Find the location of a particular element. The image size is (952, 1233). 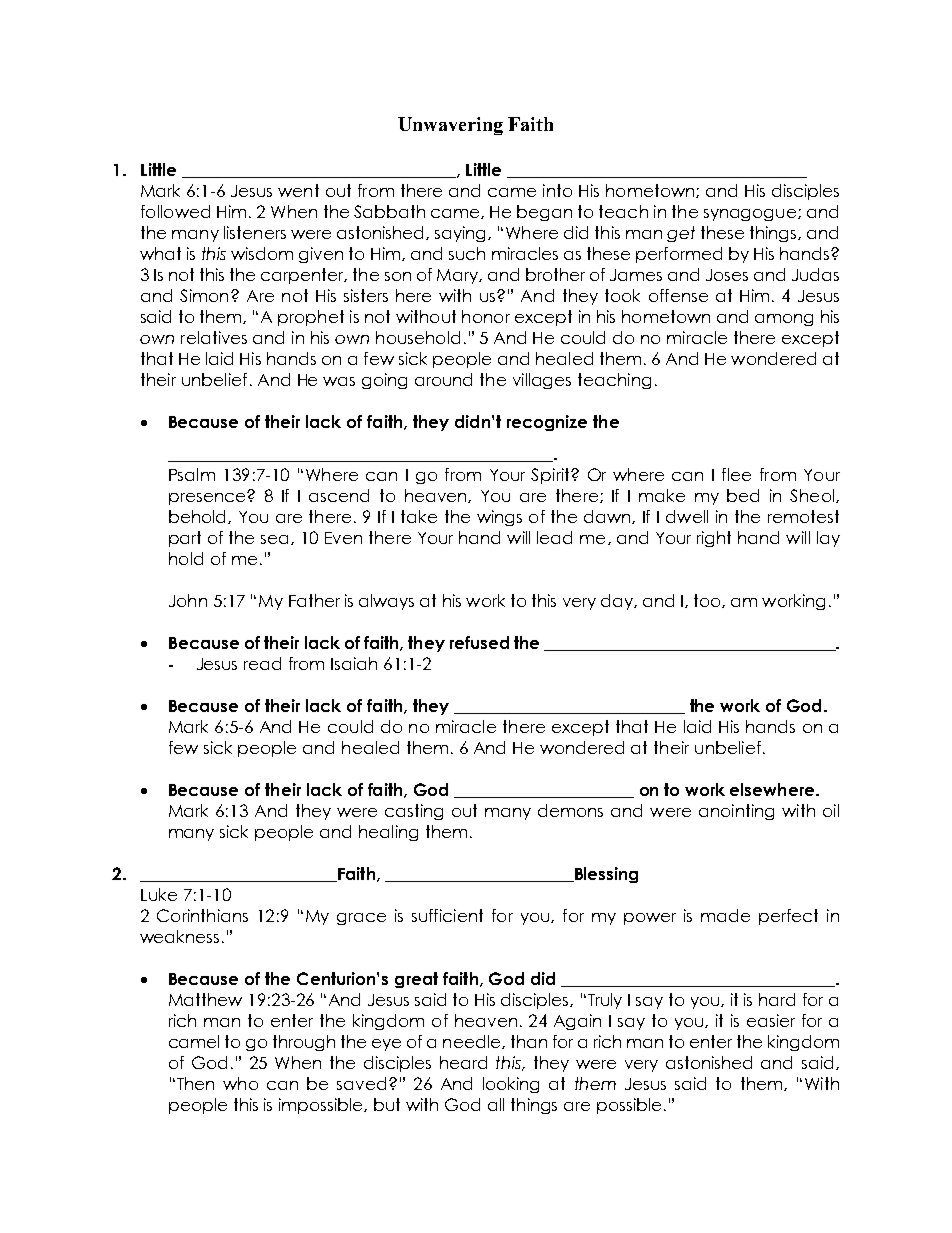

right is located at coordinates (714, 539).
